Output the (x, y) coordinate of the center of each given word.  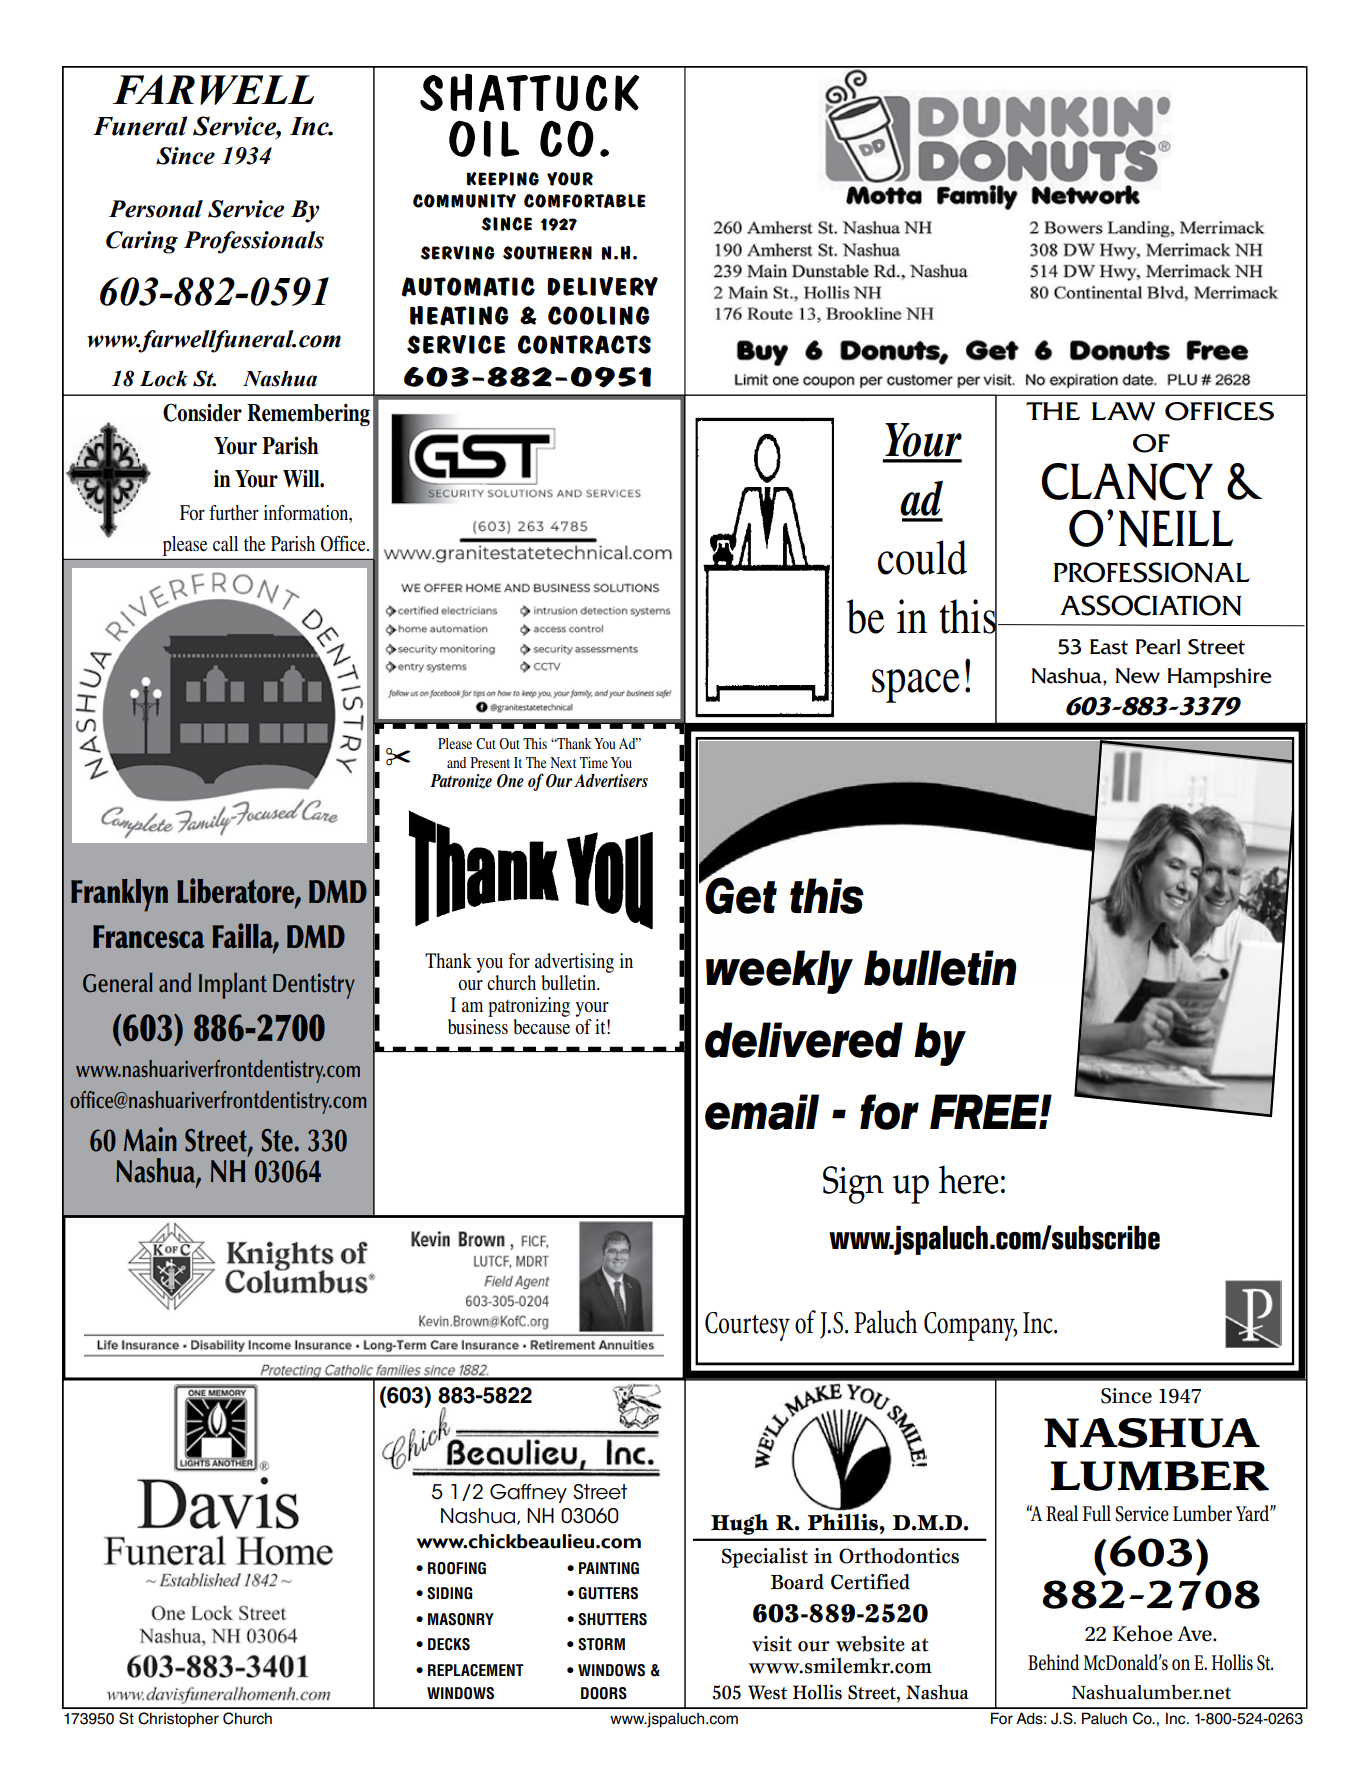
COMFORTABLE (585, 201)
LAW (1123, 411)
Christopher (178, 1719)
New (1137, 676)
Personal (156, 209)
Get (740, 894)
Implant (233, 986)
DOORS (604, 1693)
